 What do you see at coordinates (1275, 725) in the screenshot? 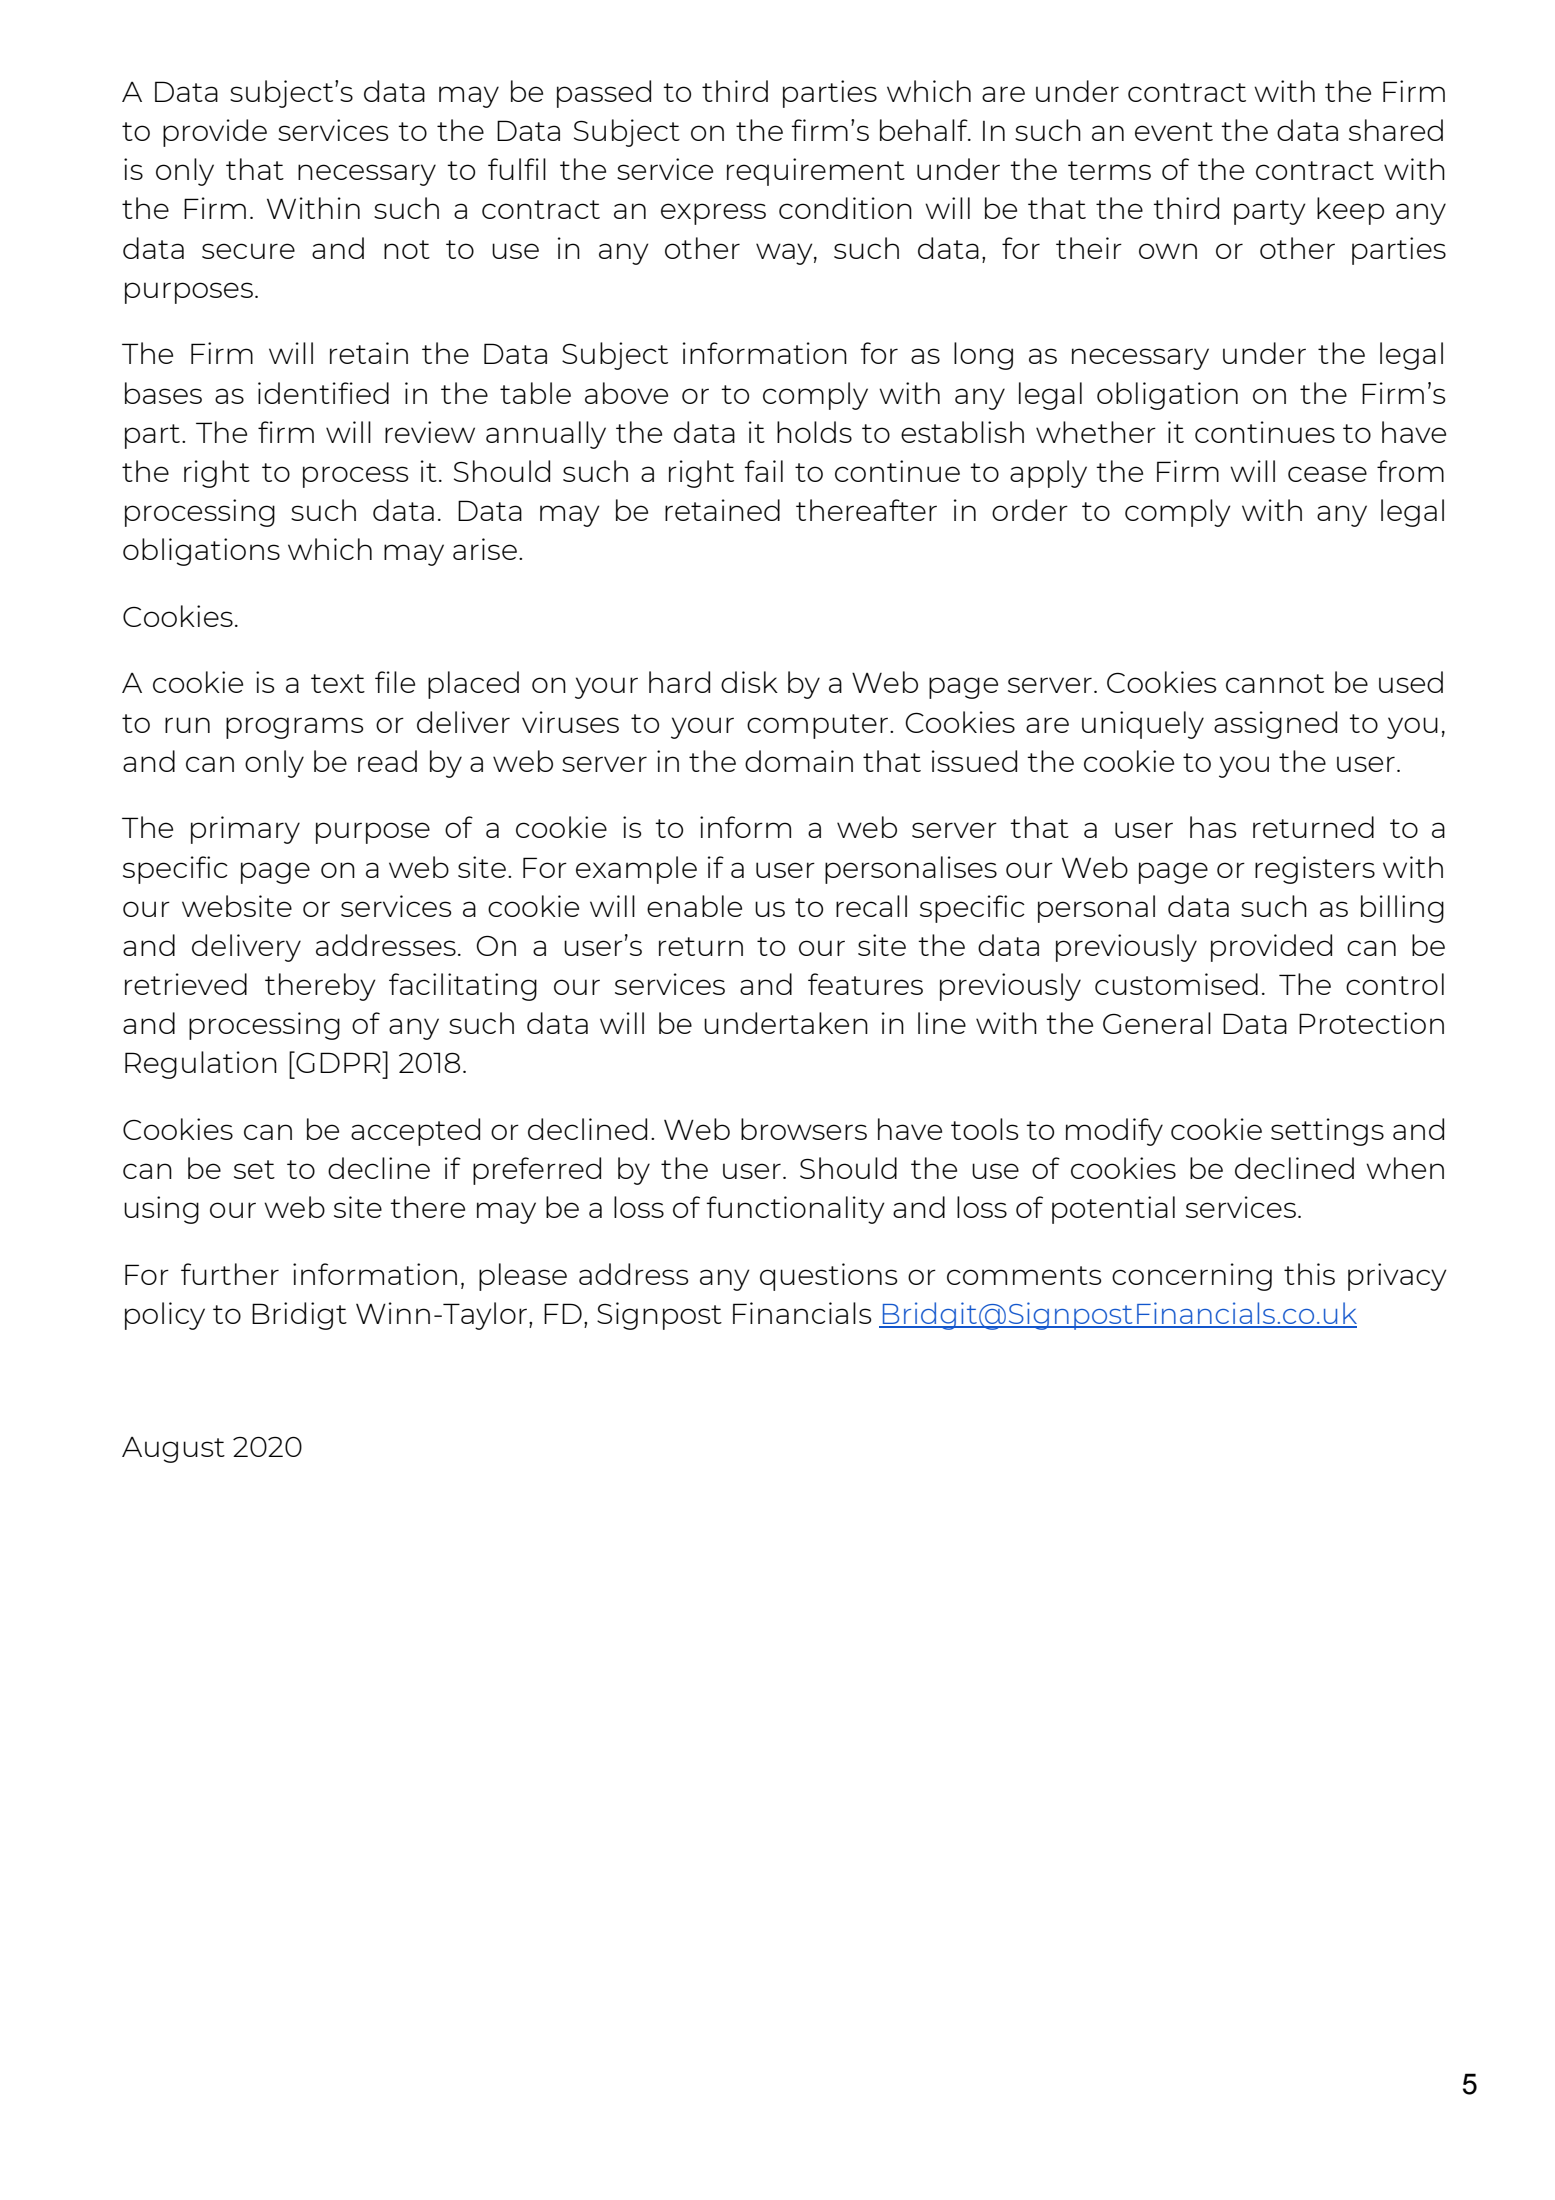
I see `assigned` at bounding box center [1275, 725].
